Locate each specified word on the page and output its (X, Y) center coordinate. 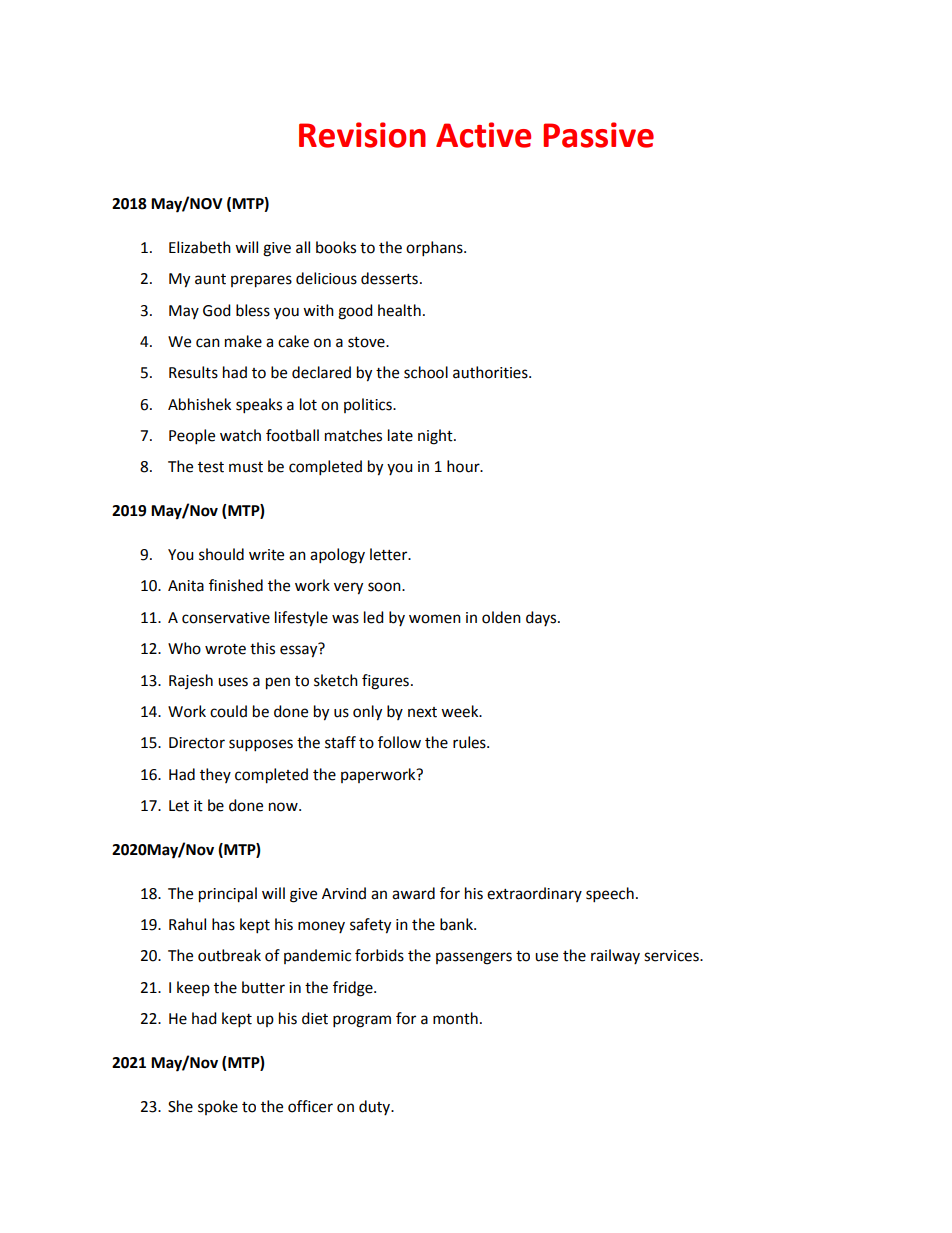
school (426, 372)
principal (228, 895)
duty (375, 1107)
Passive (598, 135)
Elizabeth (200, 247)
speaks (259, 406)
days (542, 618)
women (435, 619)
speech (610, 895)
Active (483, 135)
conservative (226, 618)
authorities (491, 372)
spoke (218, 1107)
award (413, 893)
